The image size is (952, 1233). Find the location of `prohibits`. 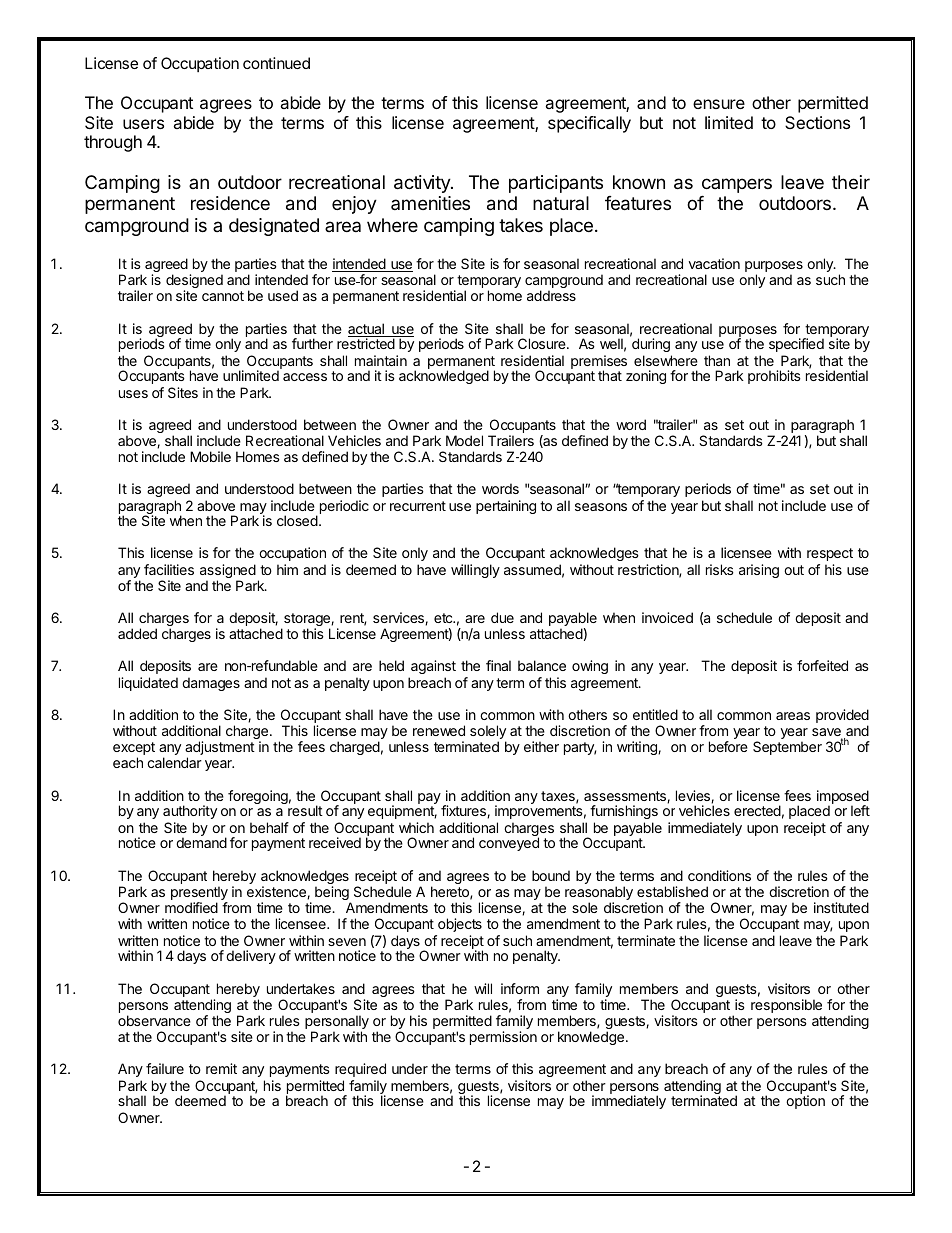

prohibits is located at coordinates (774, 377).
